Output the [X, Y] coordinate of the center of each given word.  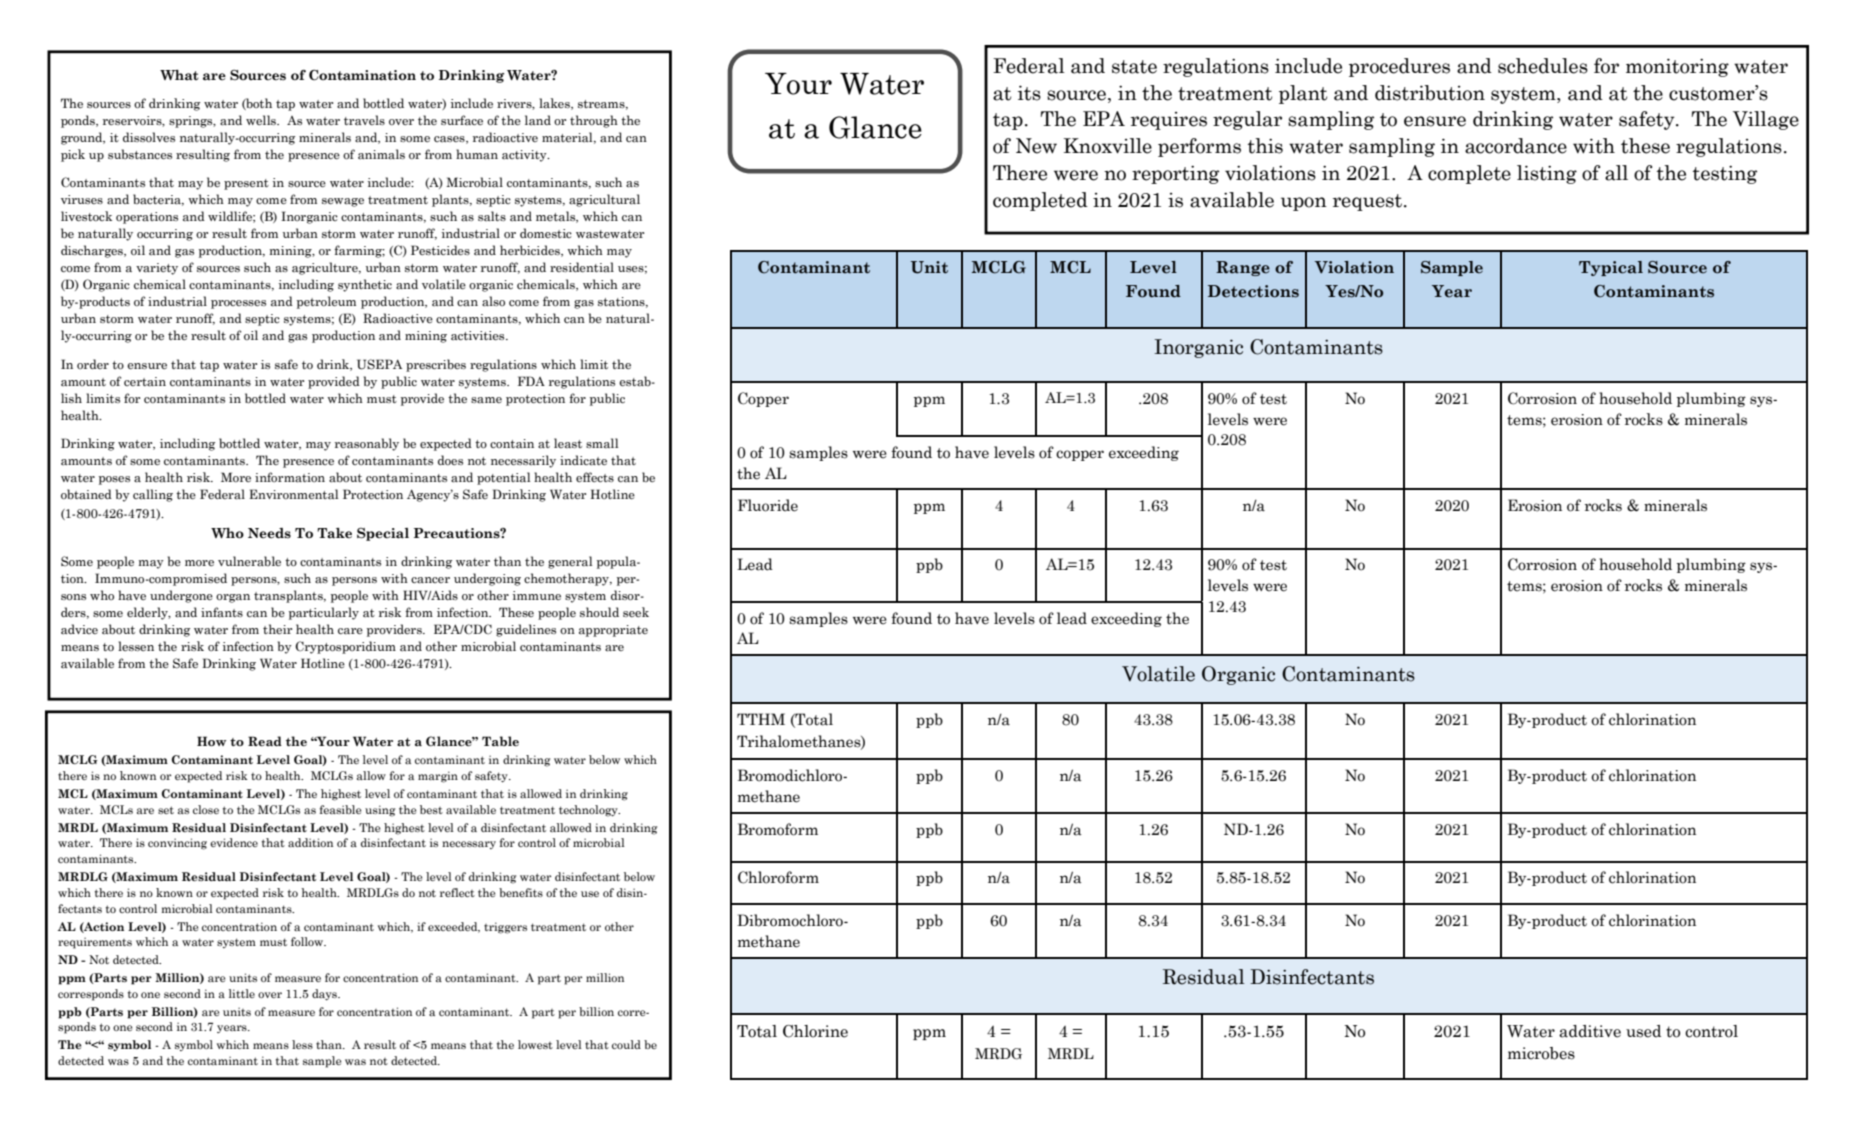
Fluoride [768, 505]
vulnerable [249, 561]
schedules [1543, 66]
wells [262, 120]
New [1036, 146]
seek [636, 612]
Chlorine [815, 1031]
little [242, 993]
